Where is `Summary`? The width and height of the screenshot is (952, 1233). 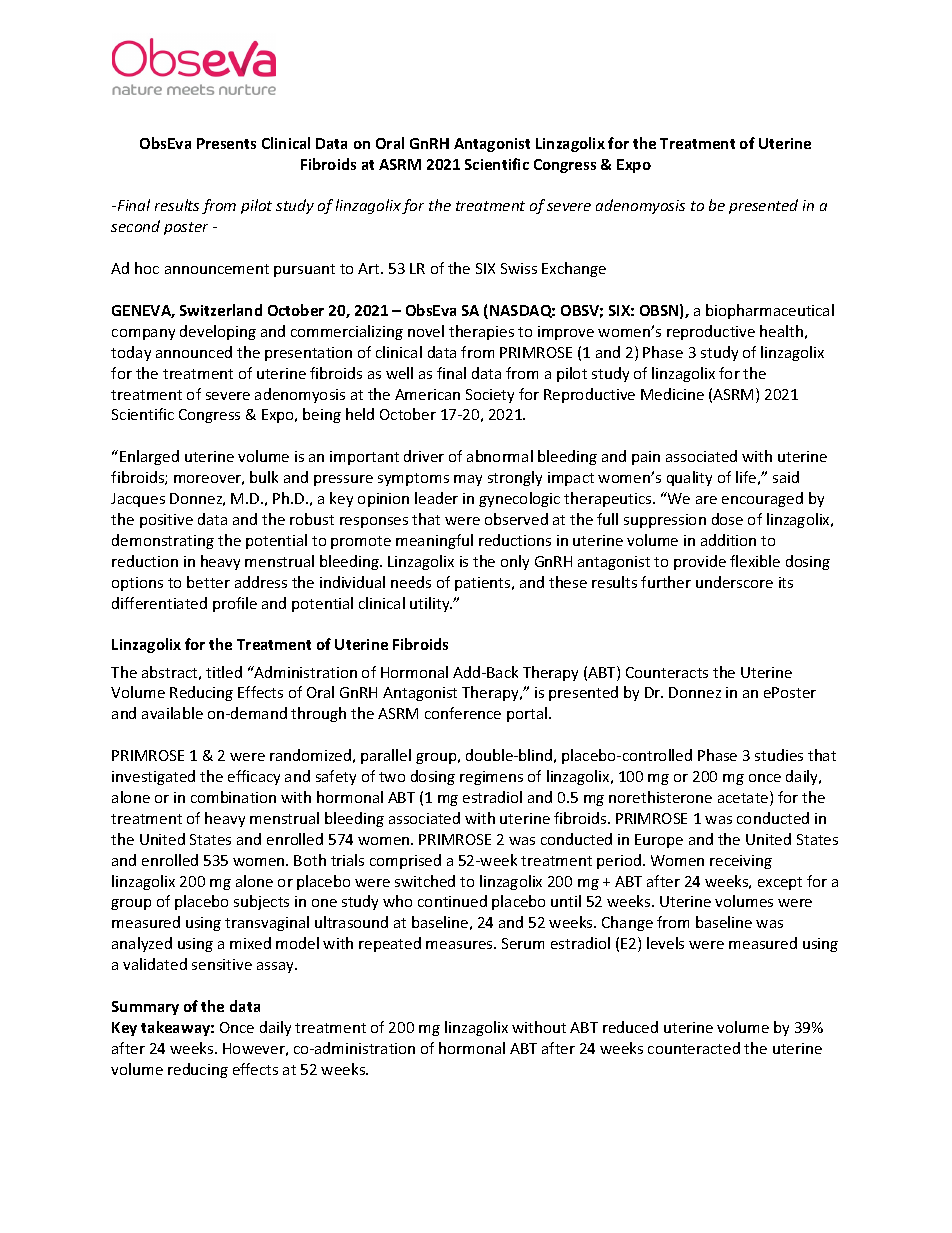 Summary is located at coordinates (145, 1008).
